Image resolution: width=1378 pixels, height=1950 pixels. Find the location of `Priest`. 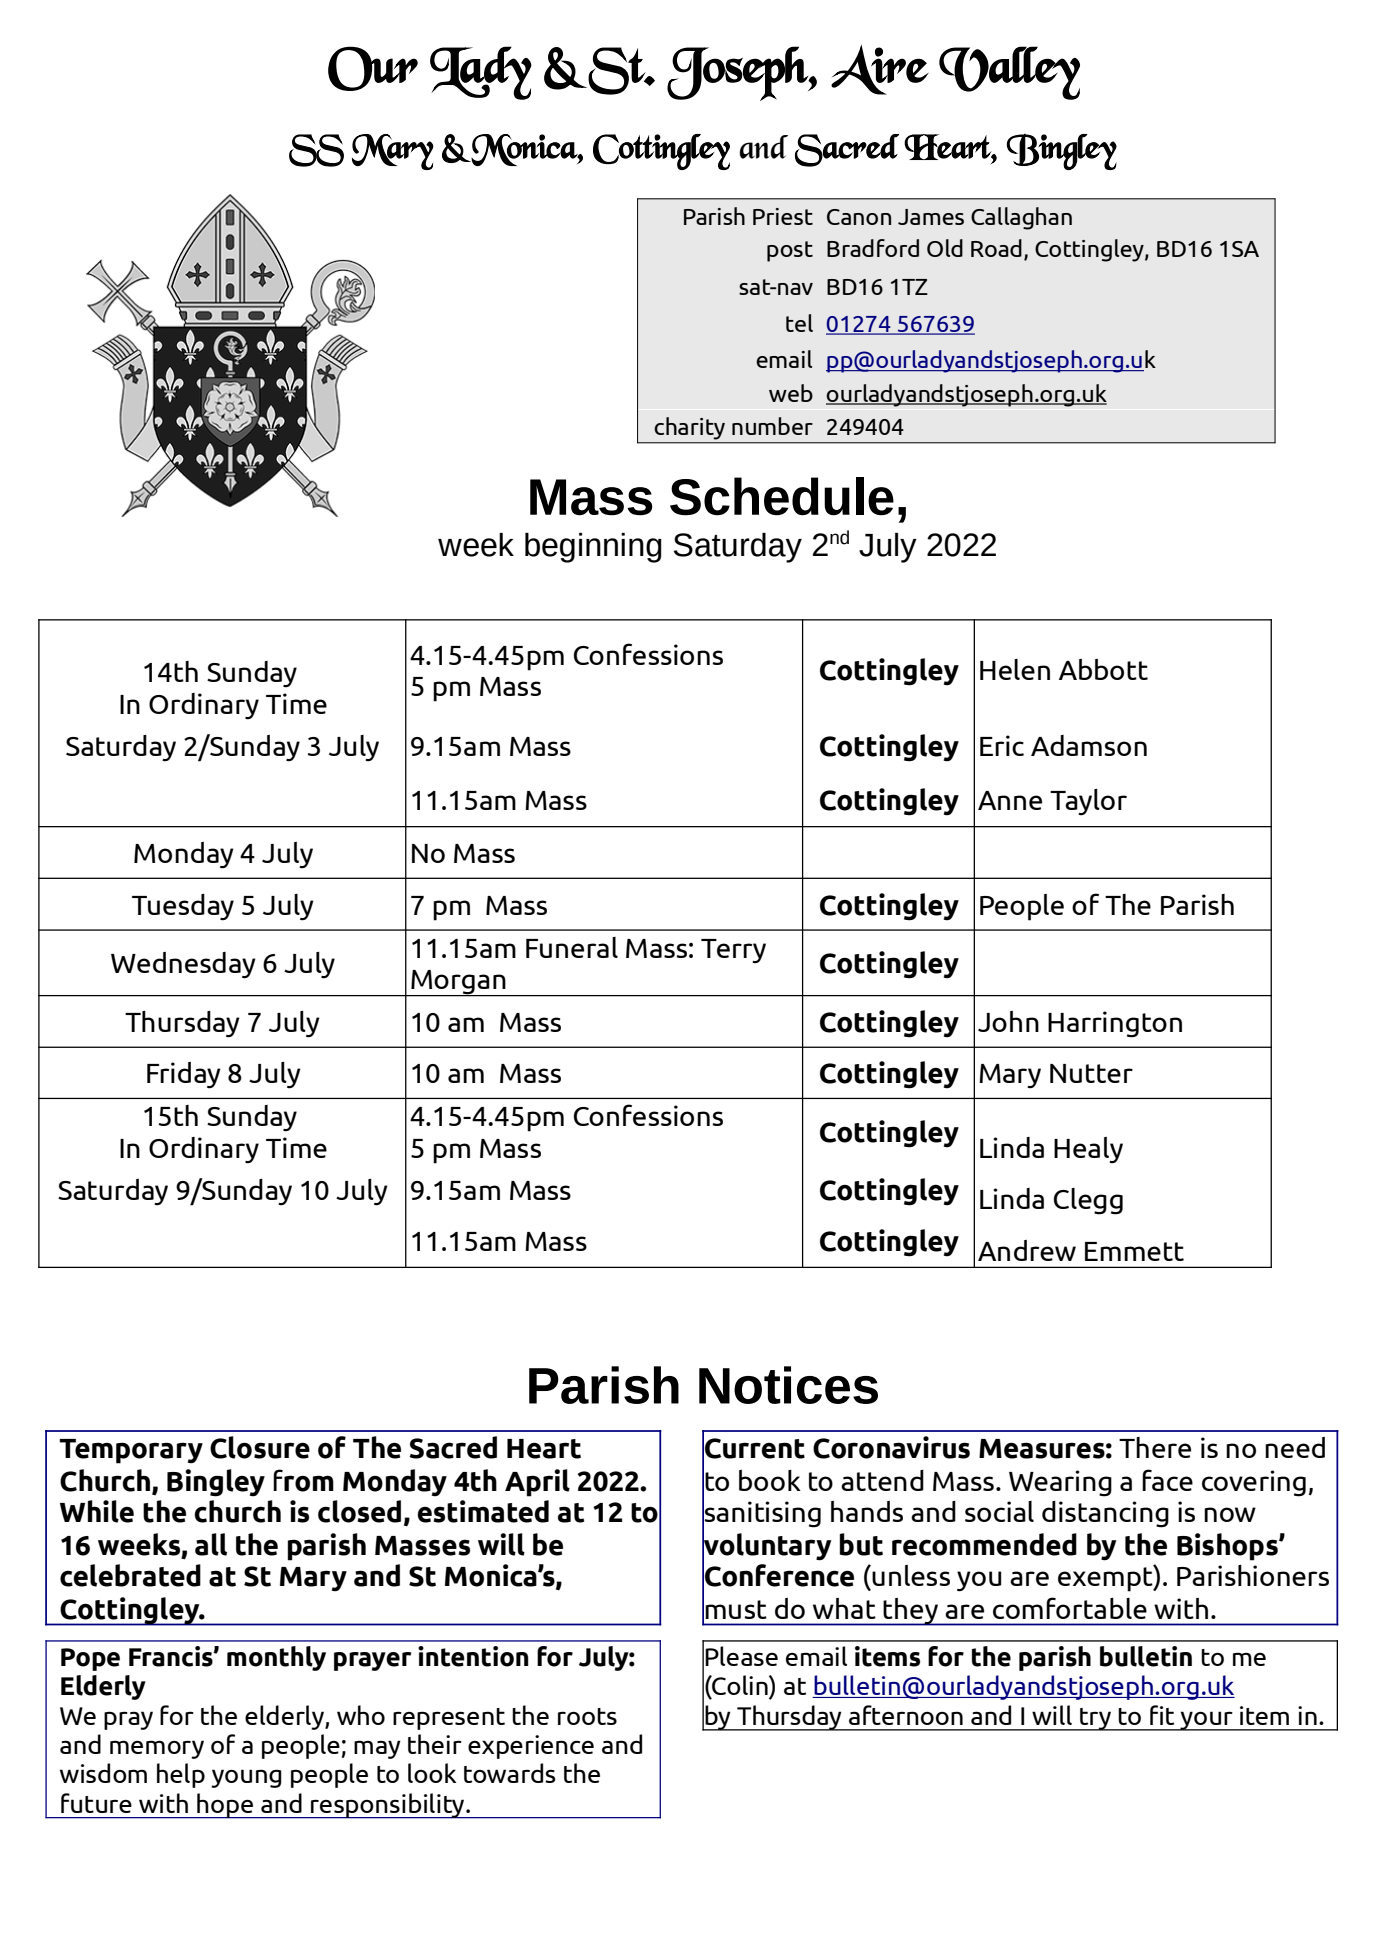

Priest is located at coordinates (783, 216).
